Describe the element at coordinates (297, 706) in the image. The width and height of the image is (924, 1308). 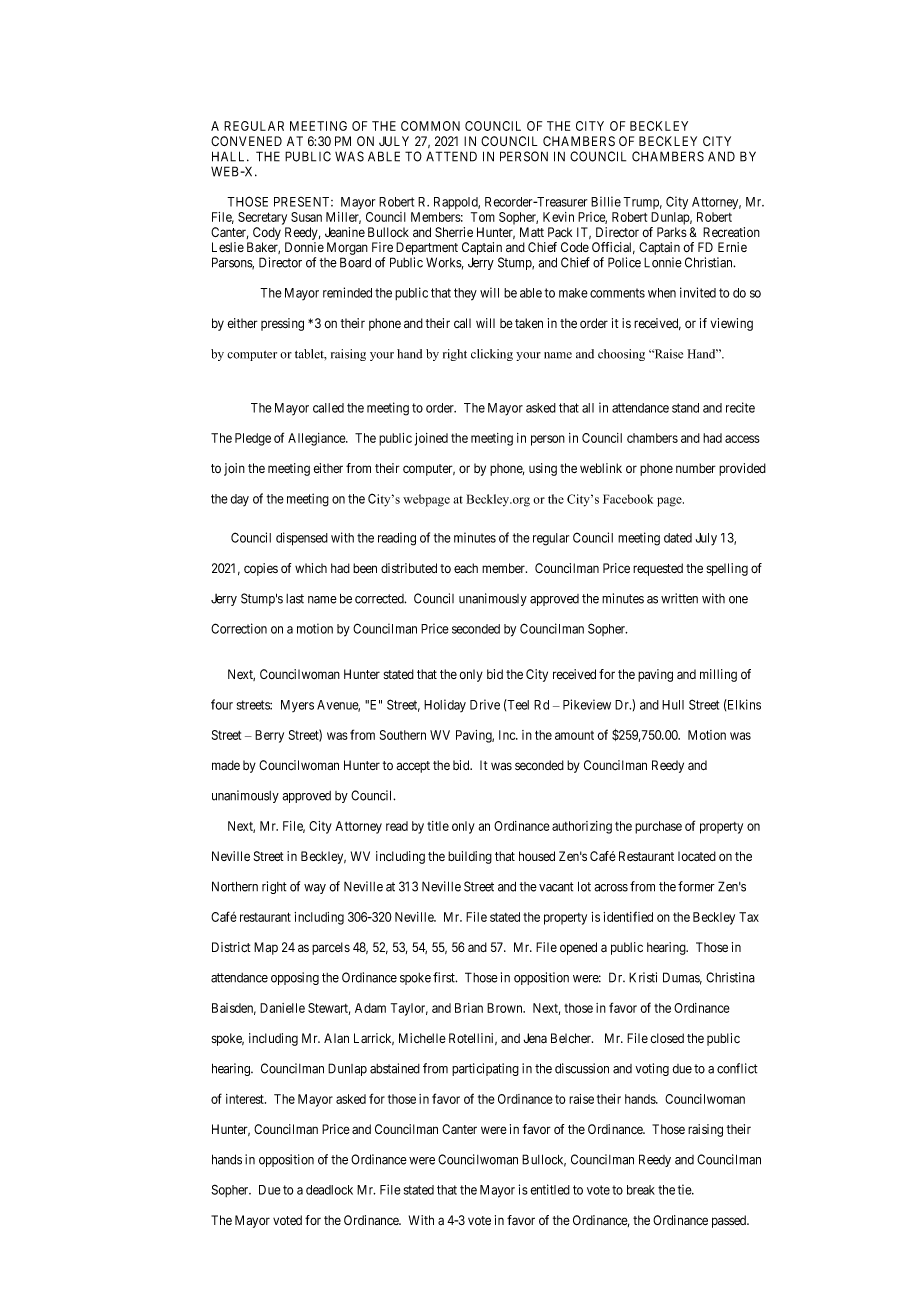
I see `Myers` at that location.
